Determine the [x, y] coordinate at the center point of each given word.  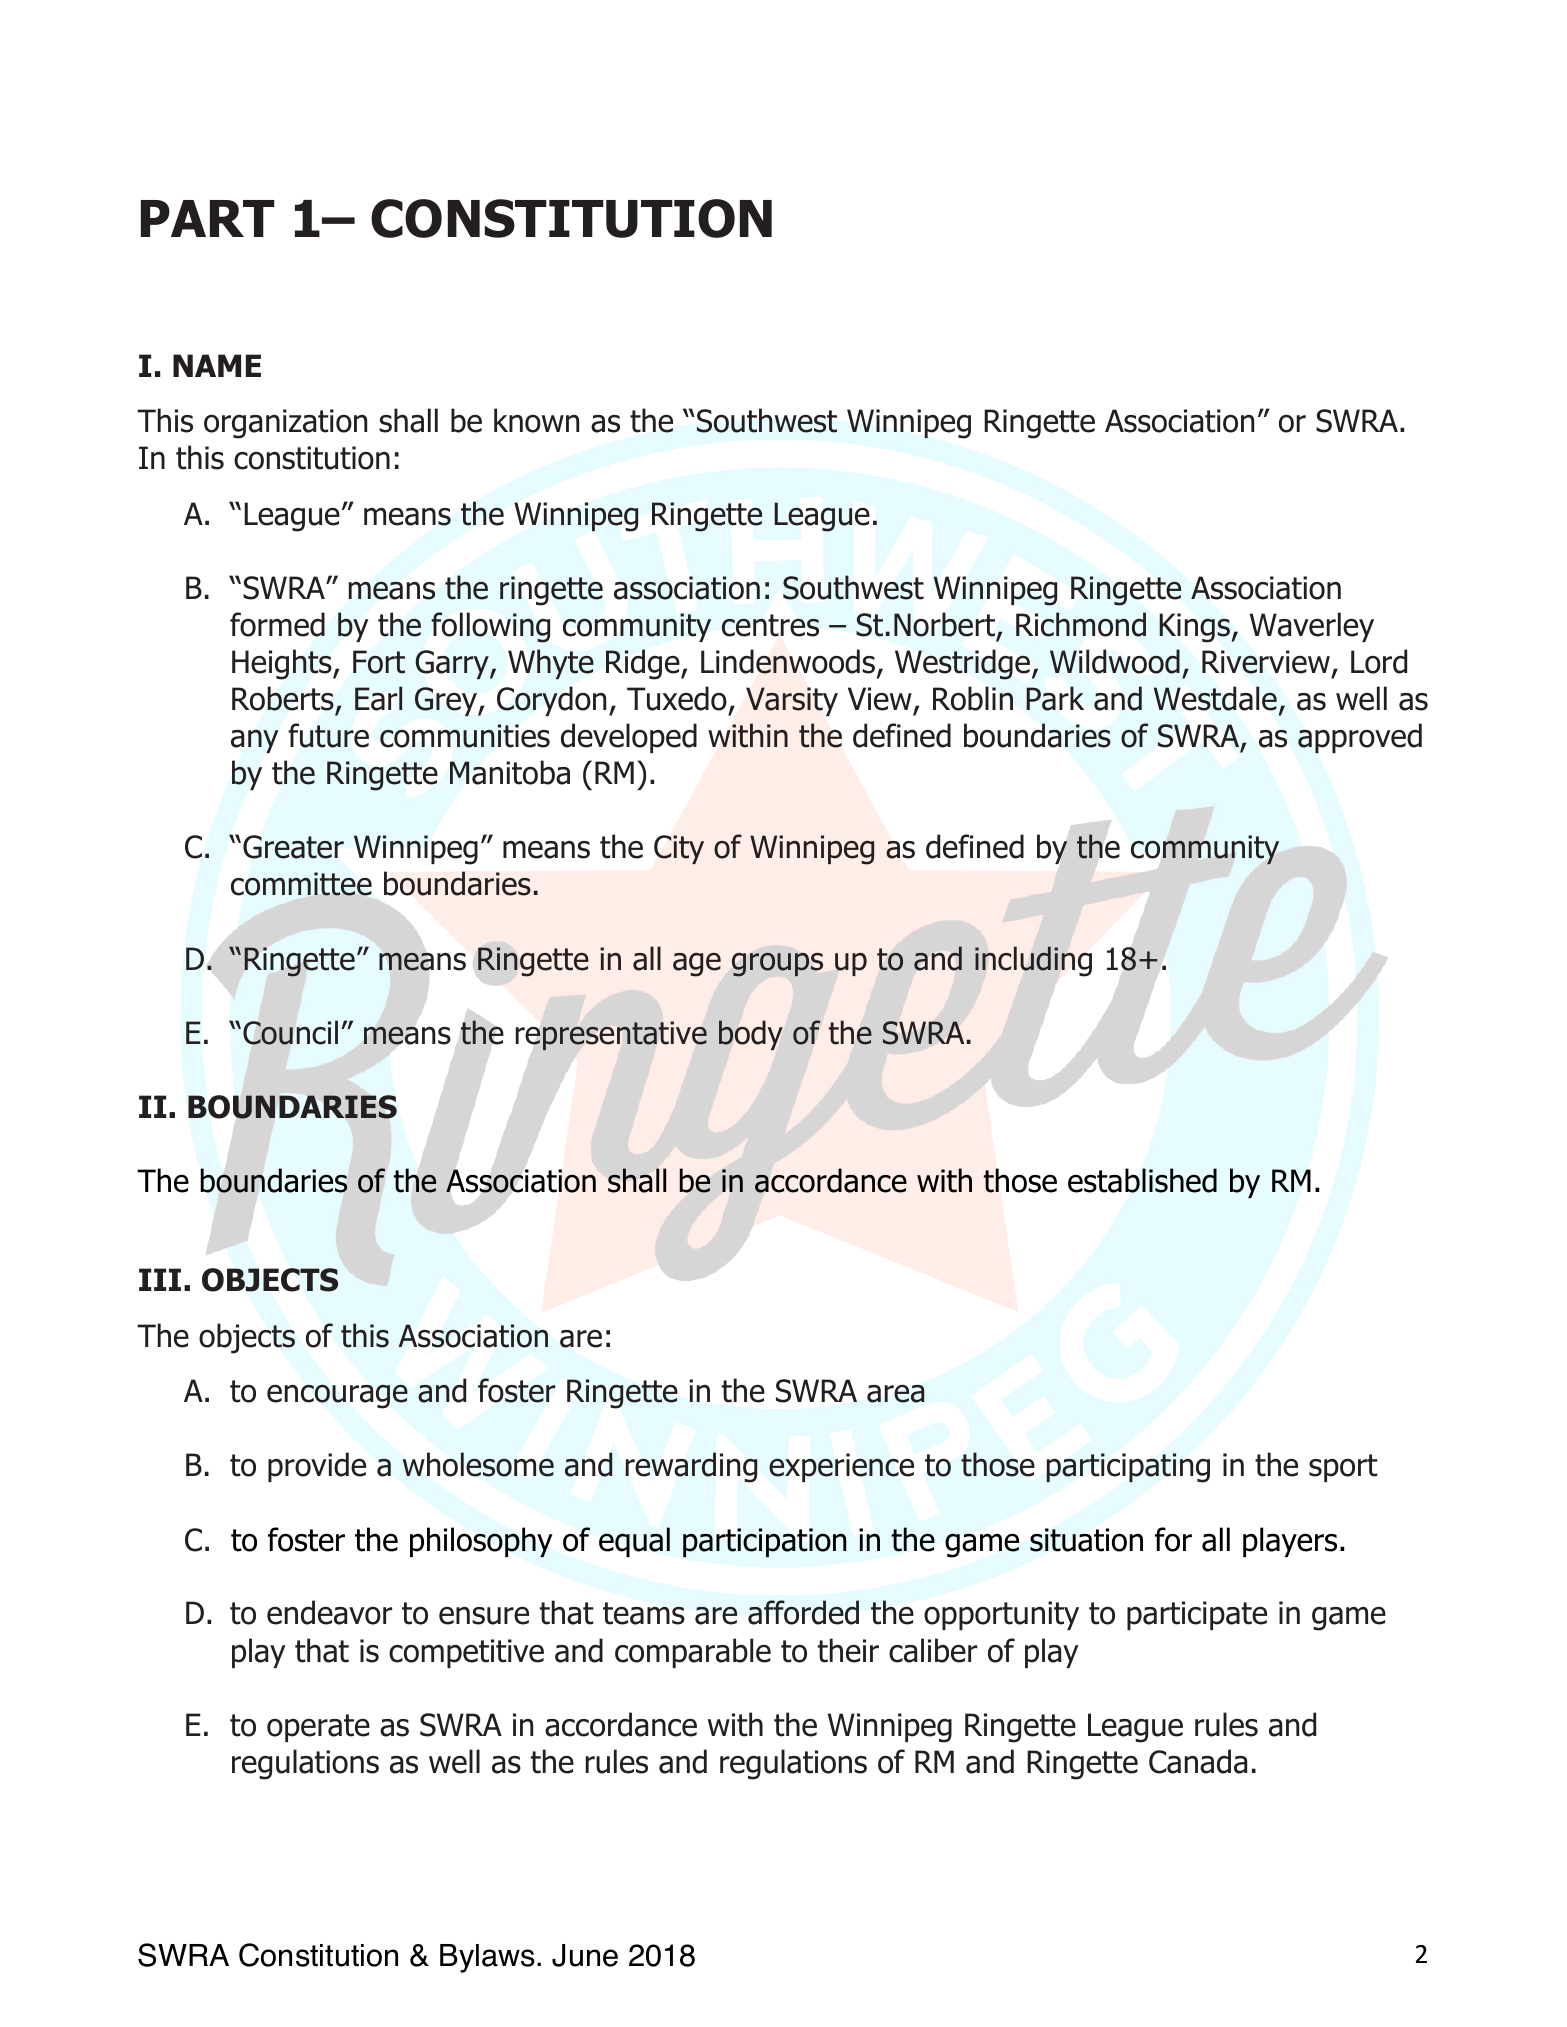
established [1142, 1180]
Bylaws [487, 1958]
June [585, 1955]
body [751, 1035]
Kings [1194, 628]
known [536, 420]
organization [285, 424]
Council [290, 1032]
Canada [1198, 1761]
